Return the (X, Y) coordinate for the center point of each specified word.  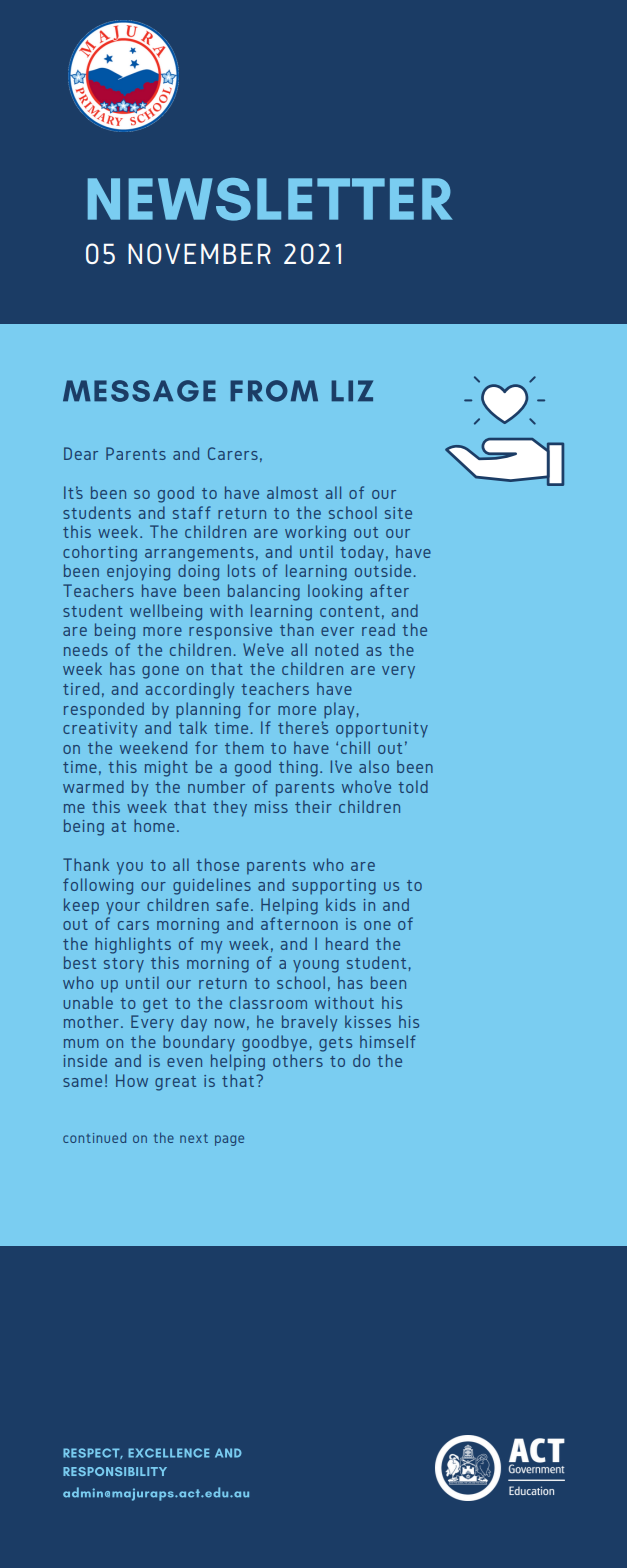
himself (387, 1041)
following (98, 886)
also (374, 766)
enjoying (138, 573)
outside (383, 570)
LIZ (352, 390)
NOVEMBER (199, 253)
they (230, 808)
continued (94, 1137)
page (229, 1140)
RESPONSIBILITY (115, 1471)
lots (241, 570)
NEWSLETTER (270, 199)
